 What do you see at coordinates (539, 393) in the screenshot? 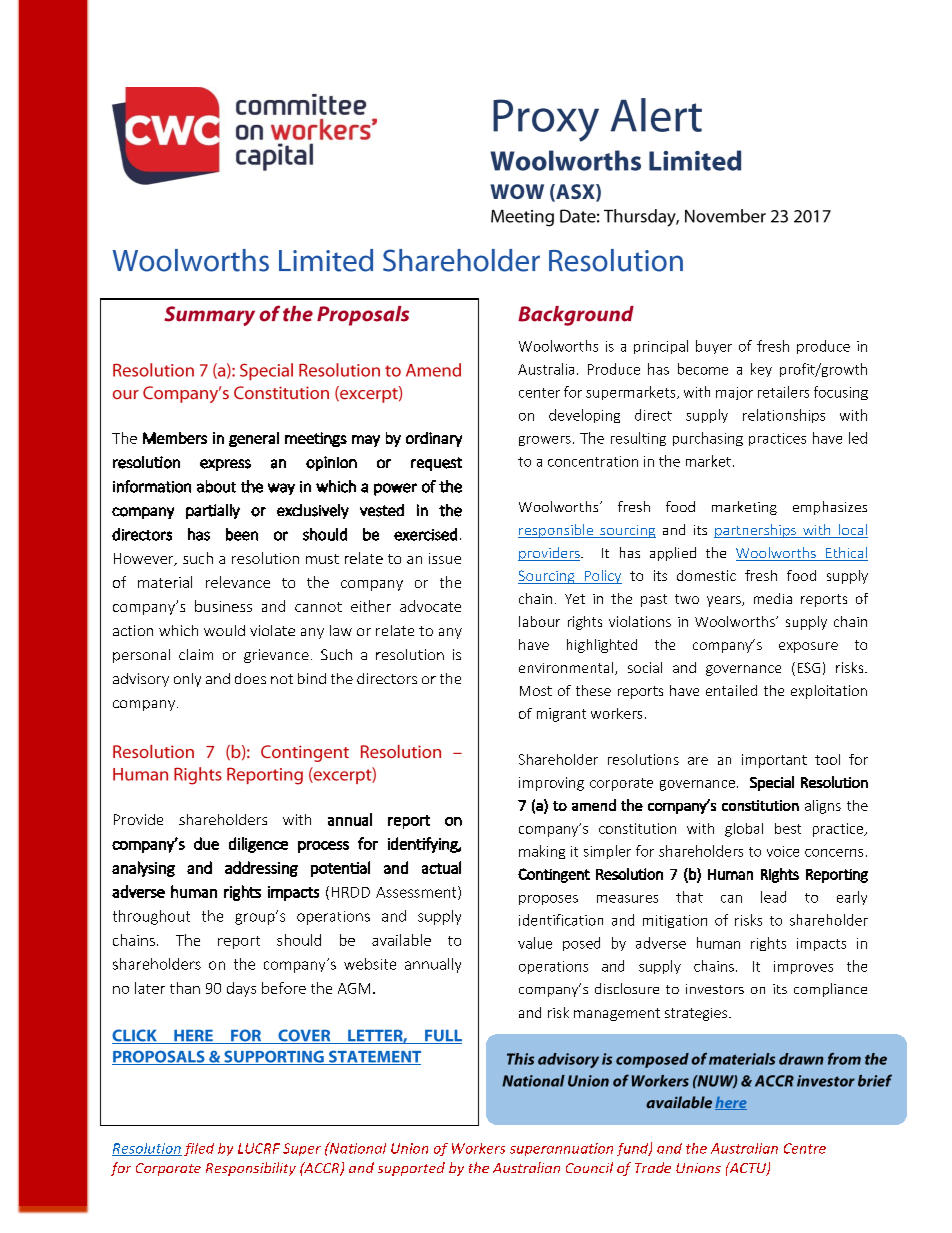
I see `center` at bounding box center [539, 393].
